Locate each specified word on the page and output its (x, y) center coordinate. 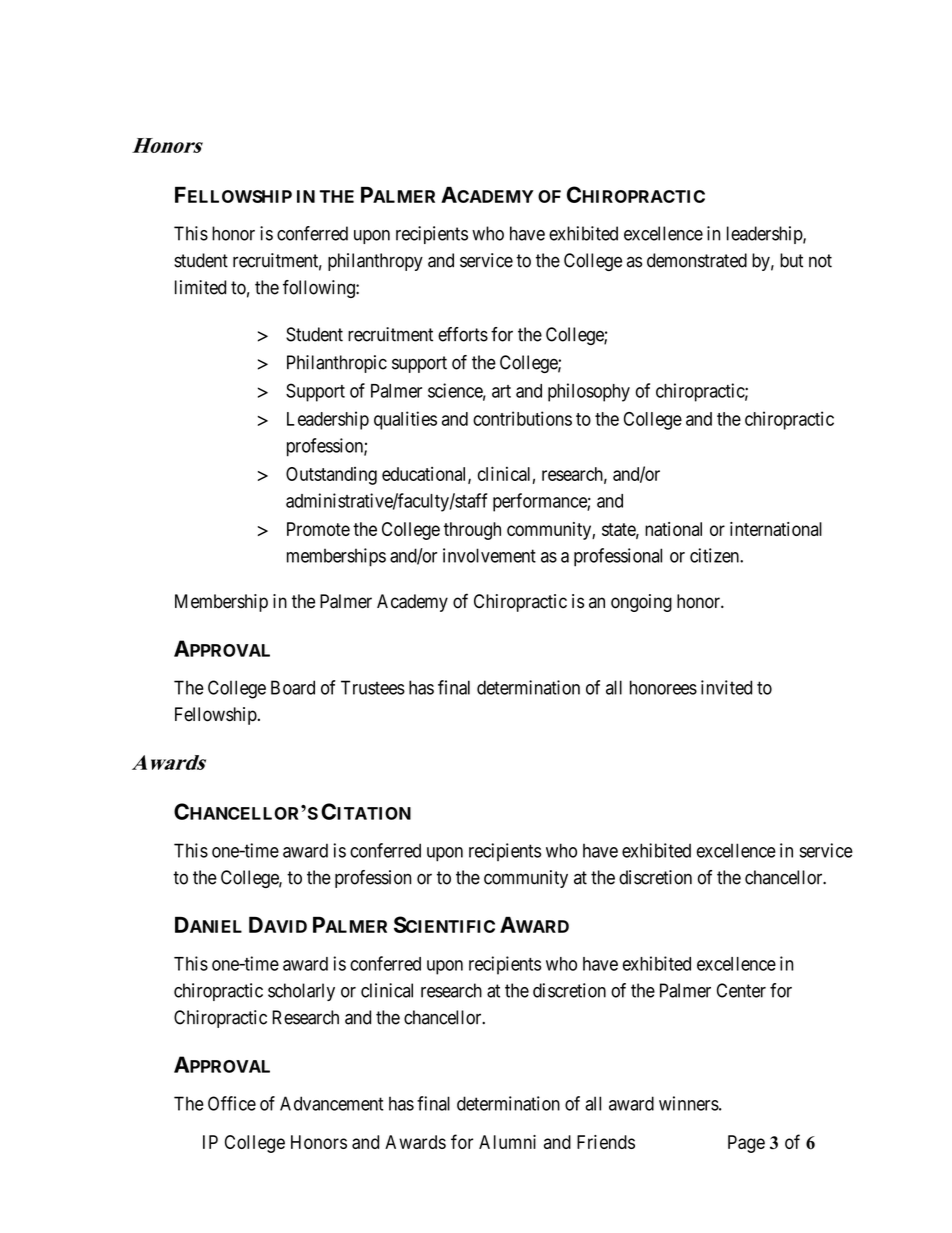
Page (746, 1144)
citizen (715, 555)
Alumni (507, 1142)
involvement (489, 555)
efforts (463, 334)
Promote (318, 529)
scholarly (301, 992)
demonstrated (697, 260)
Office (232, 1103)
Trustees (373, 687)
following (320, 289)
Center (741, 990)
